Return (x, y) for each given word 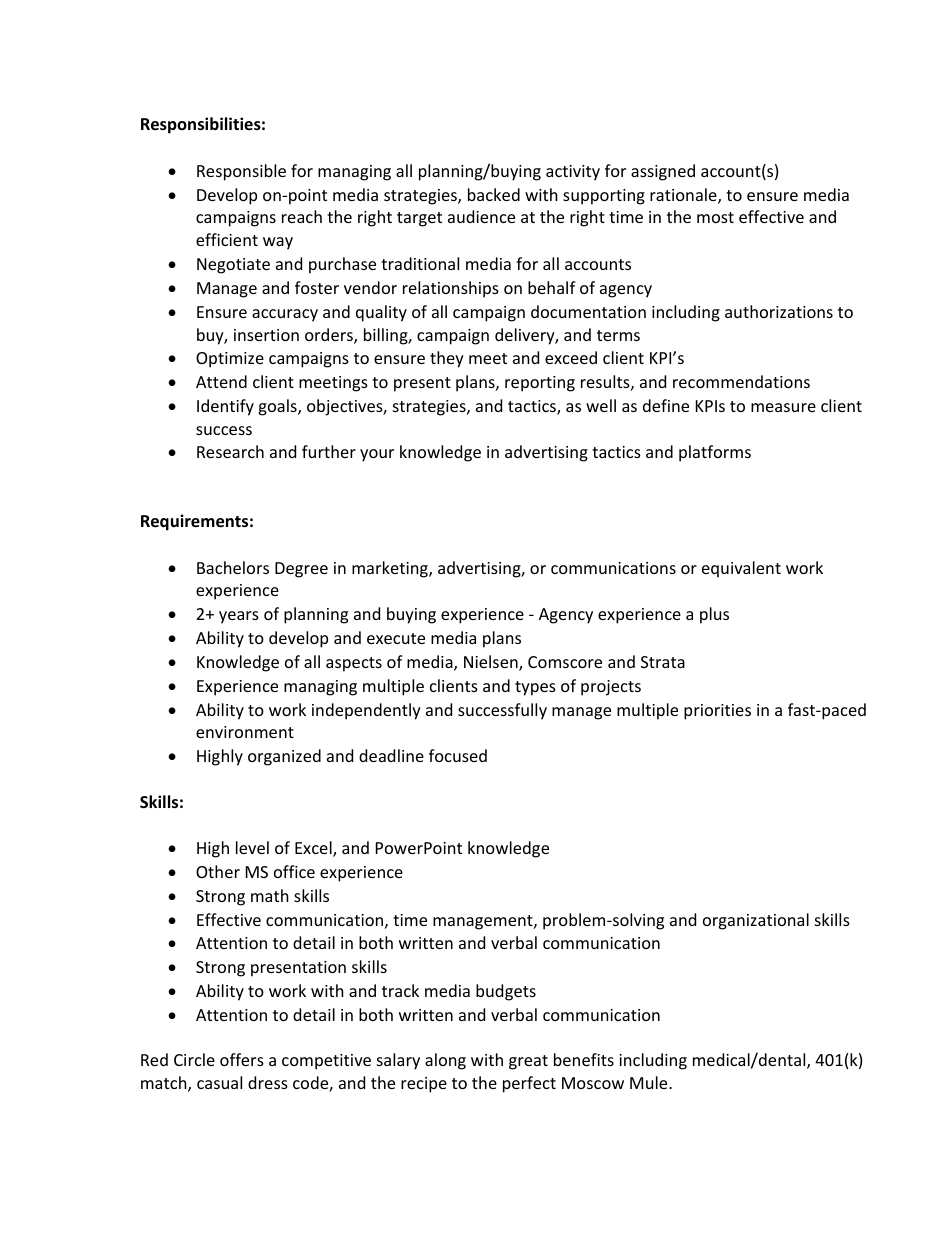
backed (494, 194)
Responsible (241, 172)
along (445, 1061)
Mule (650, 1082)
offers (242, 1059)
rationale (684, 196)
